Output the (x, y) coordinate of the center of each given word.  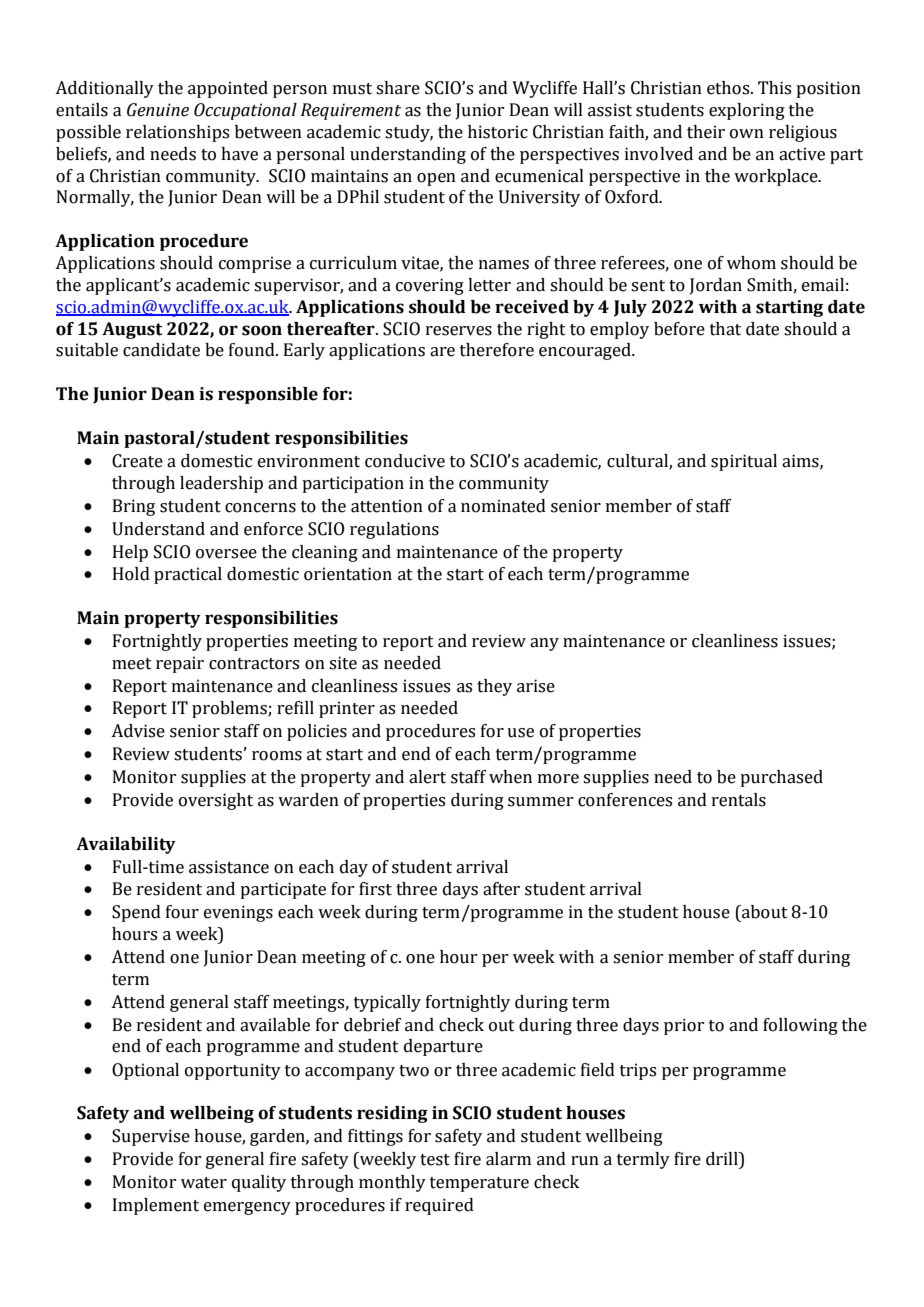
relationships (177, 133)
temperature (479, 1184)
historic (498, 132)
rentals (739, 800)
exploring (747, 111)
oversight (216, 801)
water (204, 1183)
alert (427, 777)
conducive (405, 461)
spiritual (744, 462)
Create (137, 461)
